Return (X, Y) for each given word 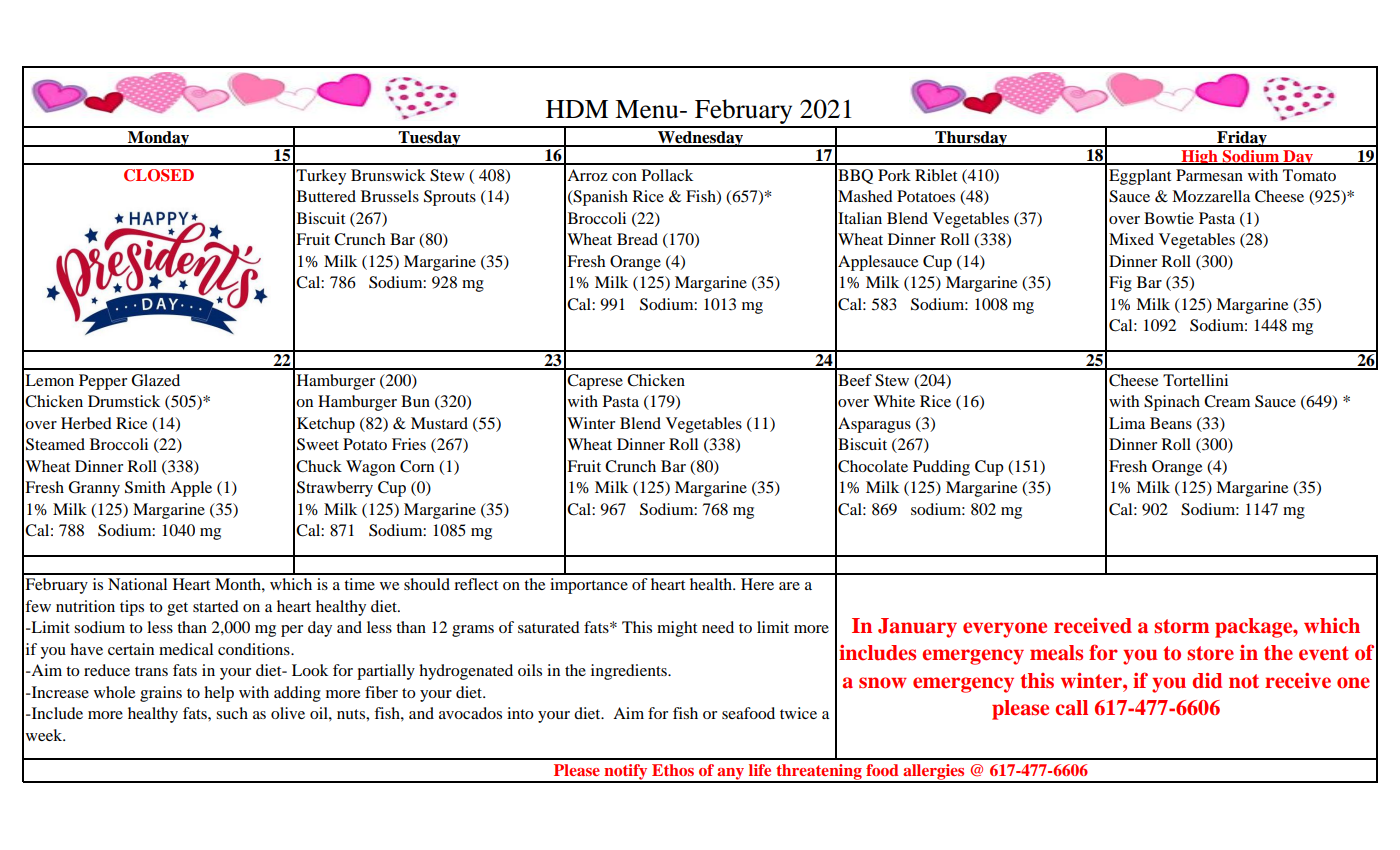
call (1071, 708)
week (45, 735)
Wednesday (701, 139)
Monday (159, 139)
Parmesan (1209, 175)
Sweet (318, 444)
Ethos (673, 770)
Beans (1171, 423)
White (894, 401)
